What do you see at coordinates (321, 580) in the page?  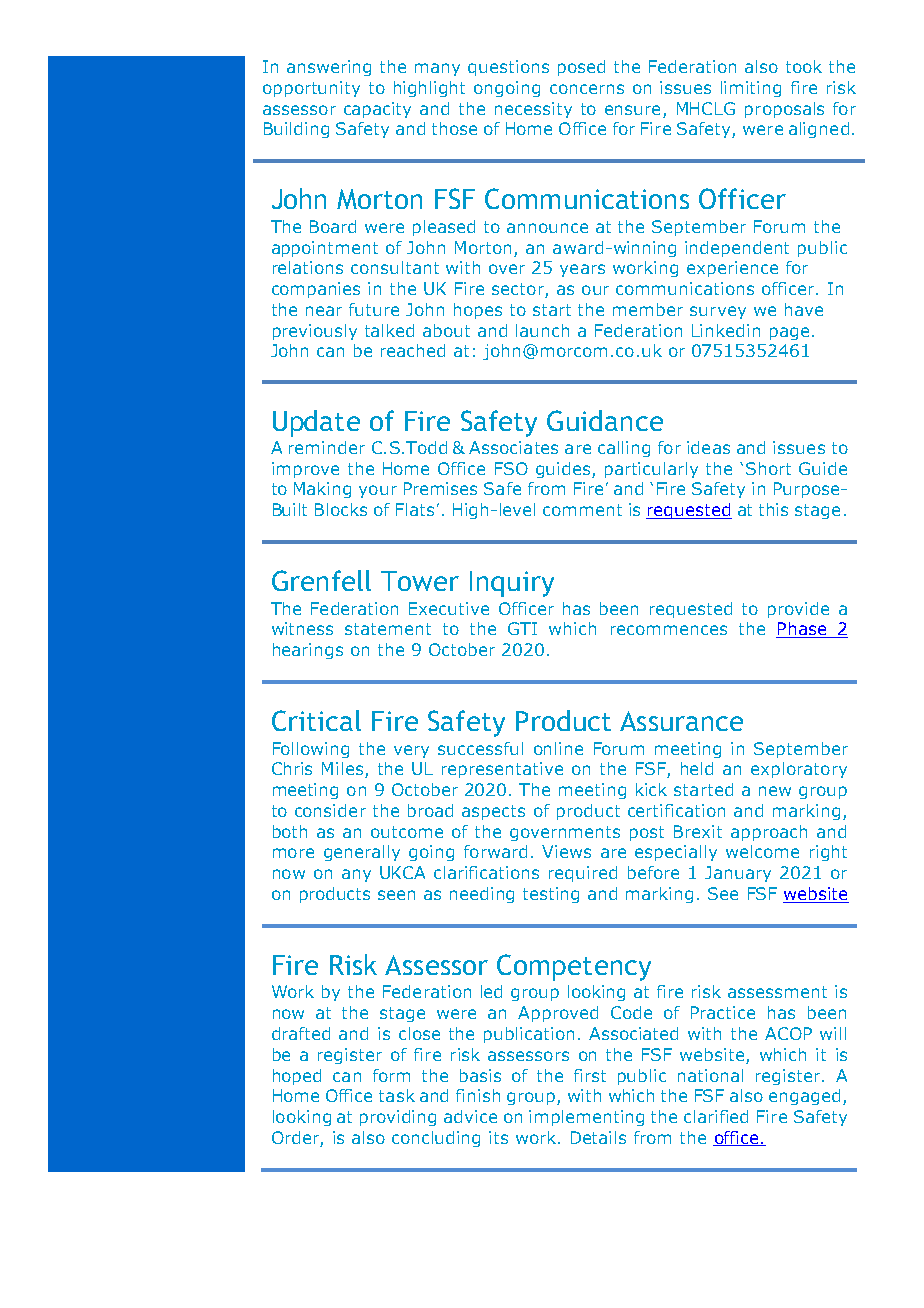 I see `Grenfell` at bounding box center [321, 580].
